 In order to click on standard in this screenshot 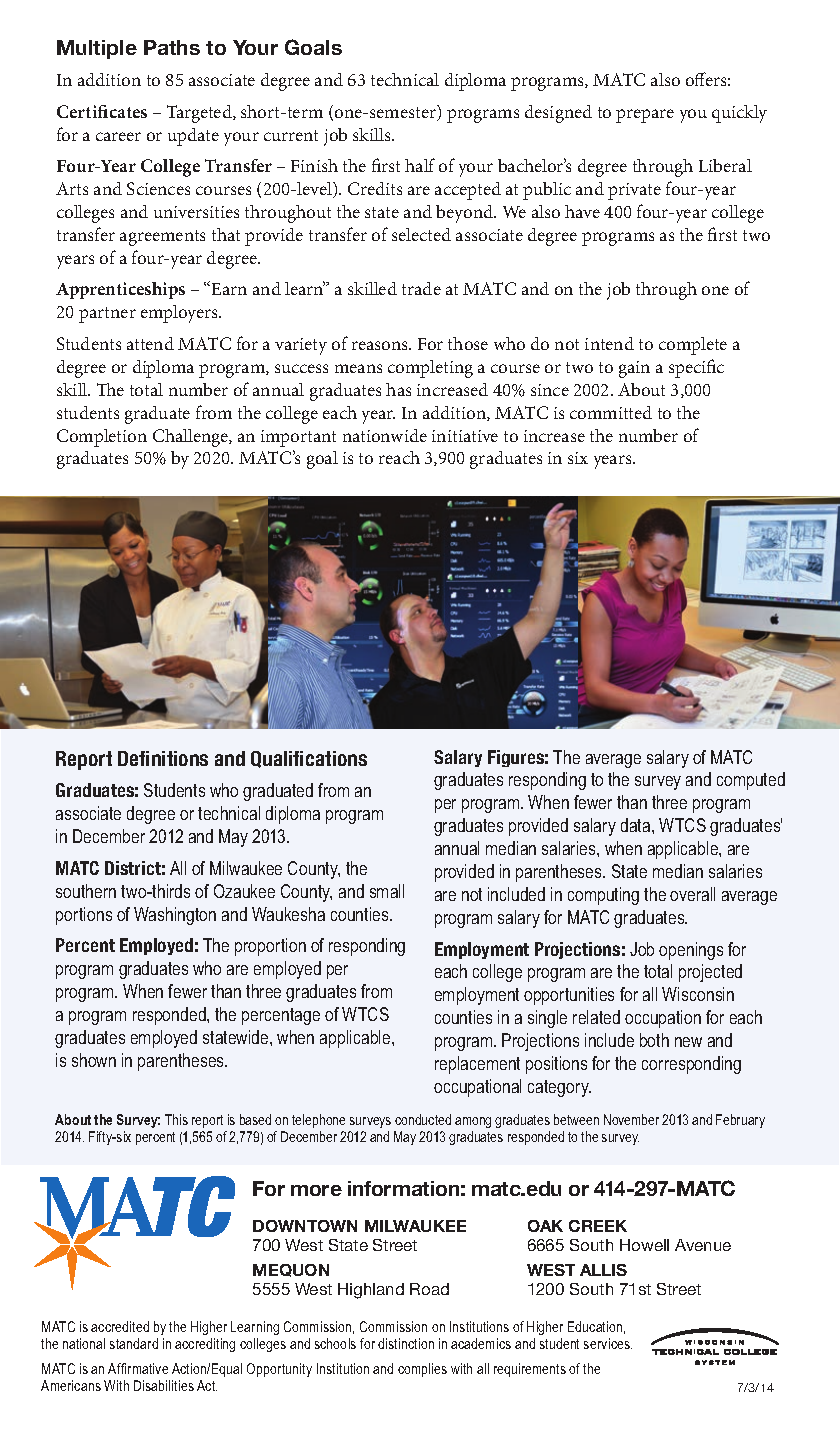, I will do `click(134, 1343)`.
